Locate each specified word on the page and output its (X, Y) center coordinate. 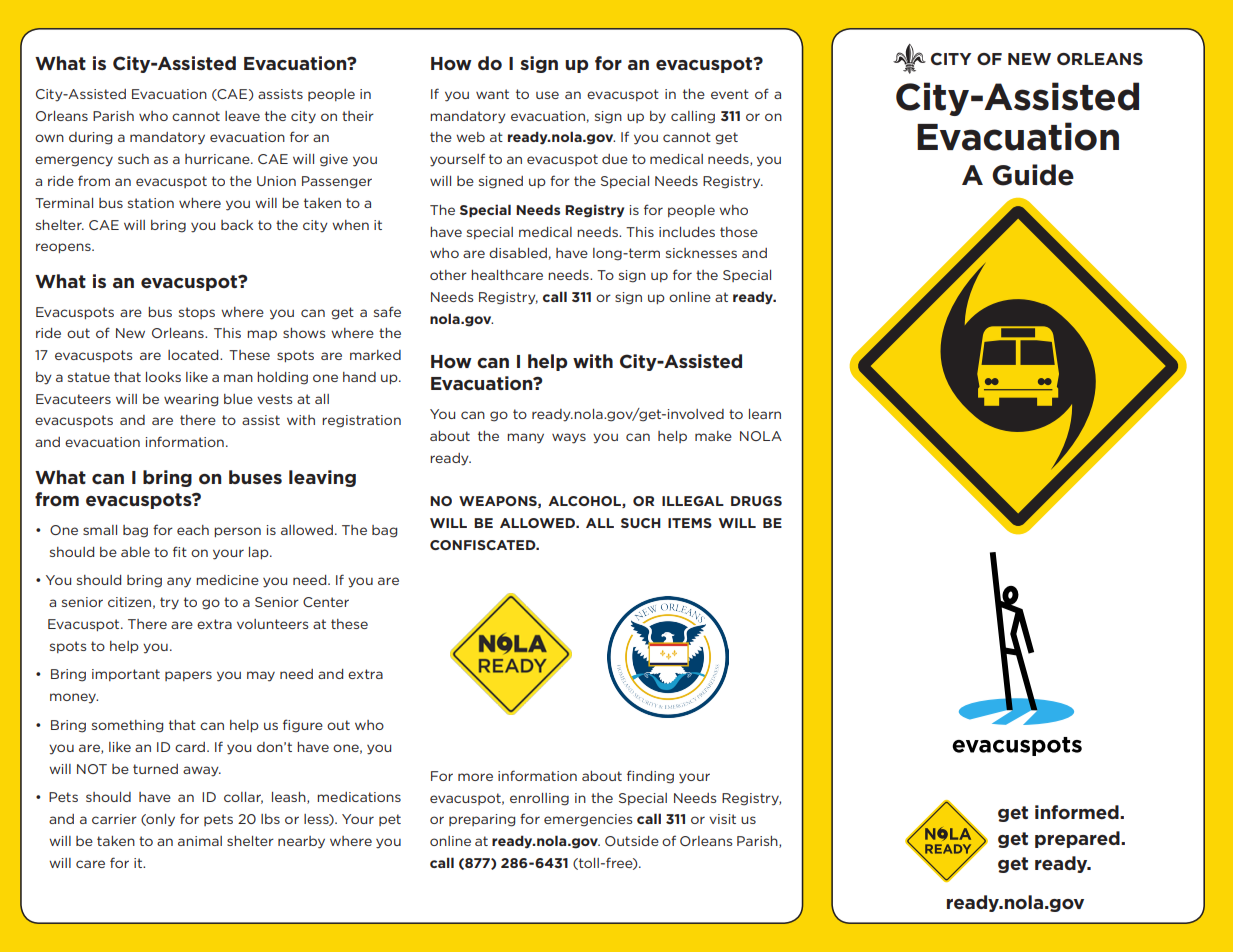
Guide (1033, 175)
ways (569, 438)
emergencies (588, 820)
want (492, 94)
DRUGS (756, 501)
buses (255, 477)
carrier (114, 819)
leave (242, 116)
